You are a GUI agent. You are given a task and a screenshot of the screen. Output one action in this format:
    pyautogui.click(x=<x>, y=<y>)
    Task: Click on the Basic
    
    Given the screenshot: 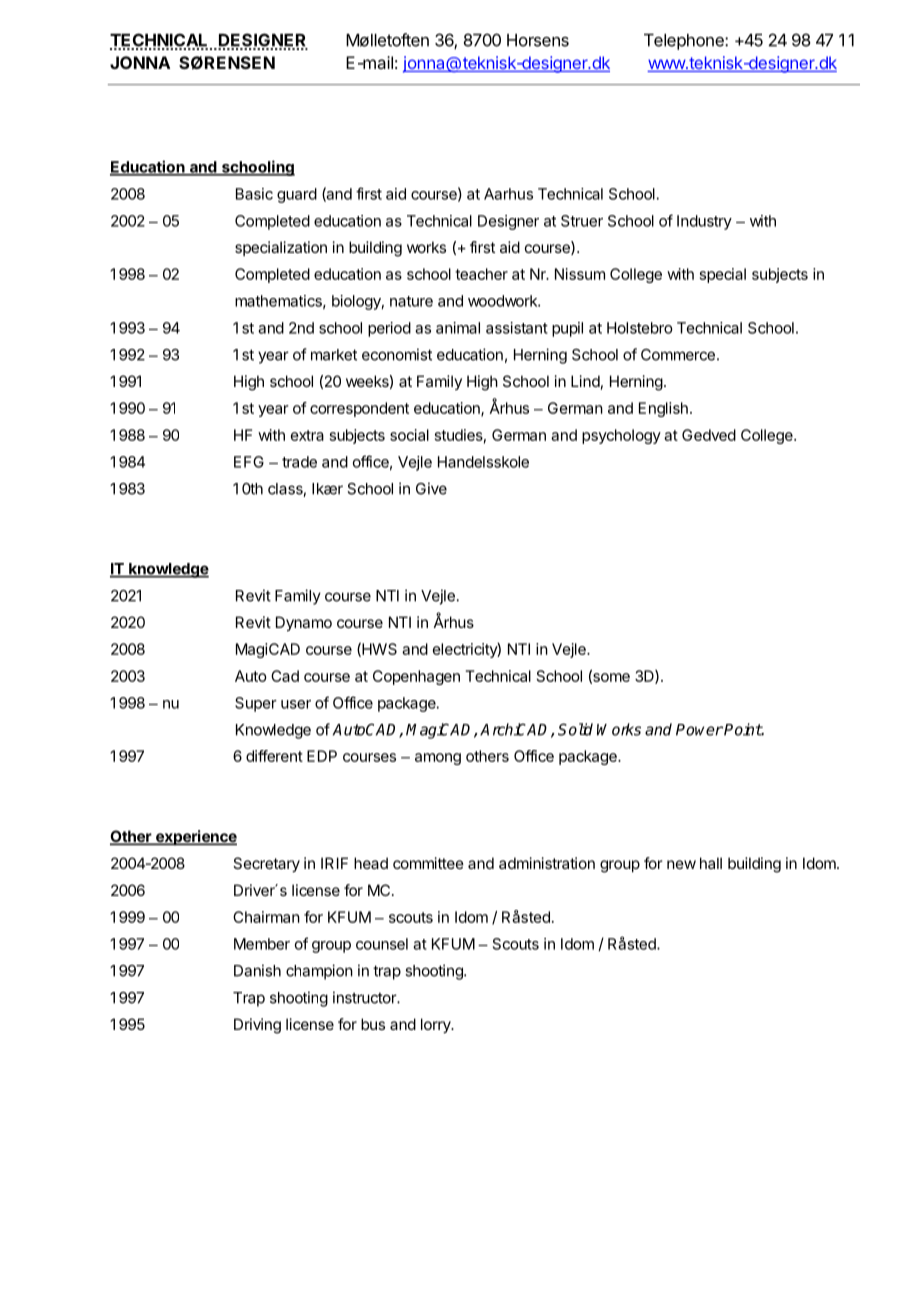 What is the action you would take?
    pyautogui.click(x=254, y=194)
